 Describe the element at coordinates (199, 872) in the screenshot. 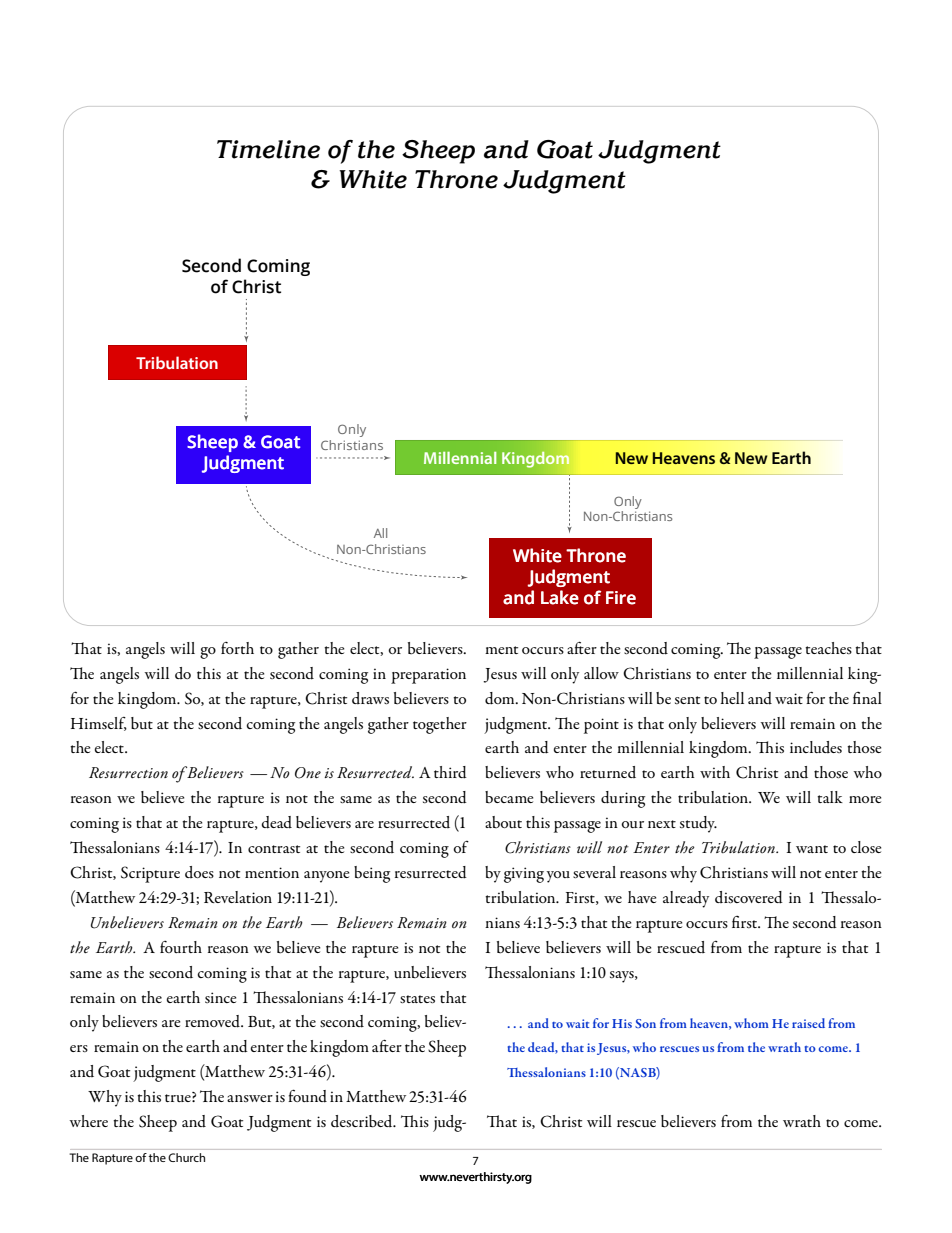

I see `does` at that location.
